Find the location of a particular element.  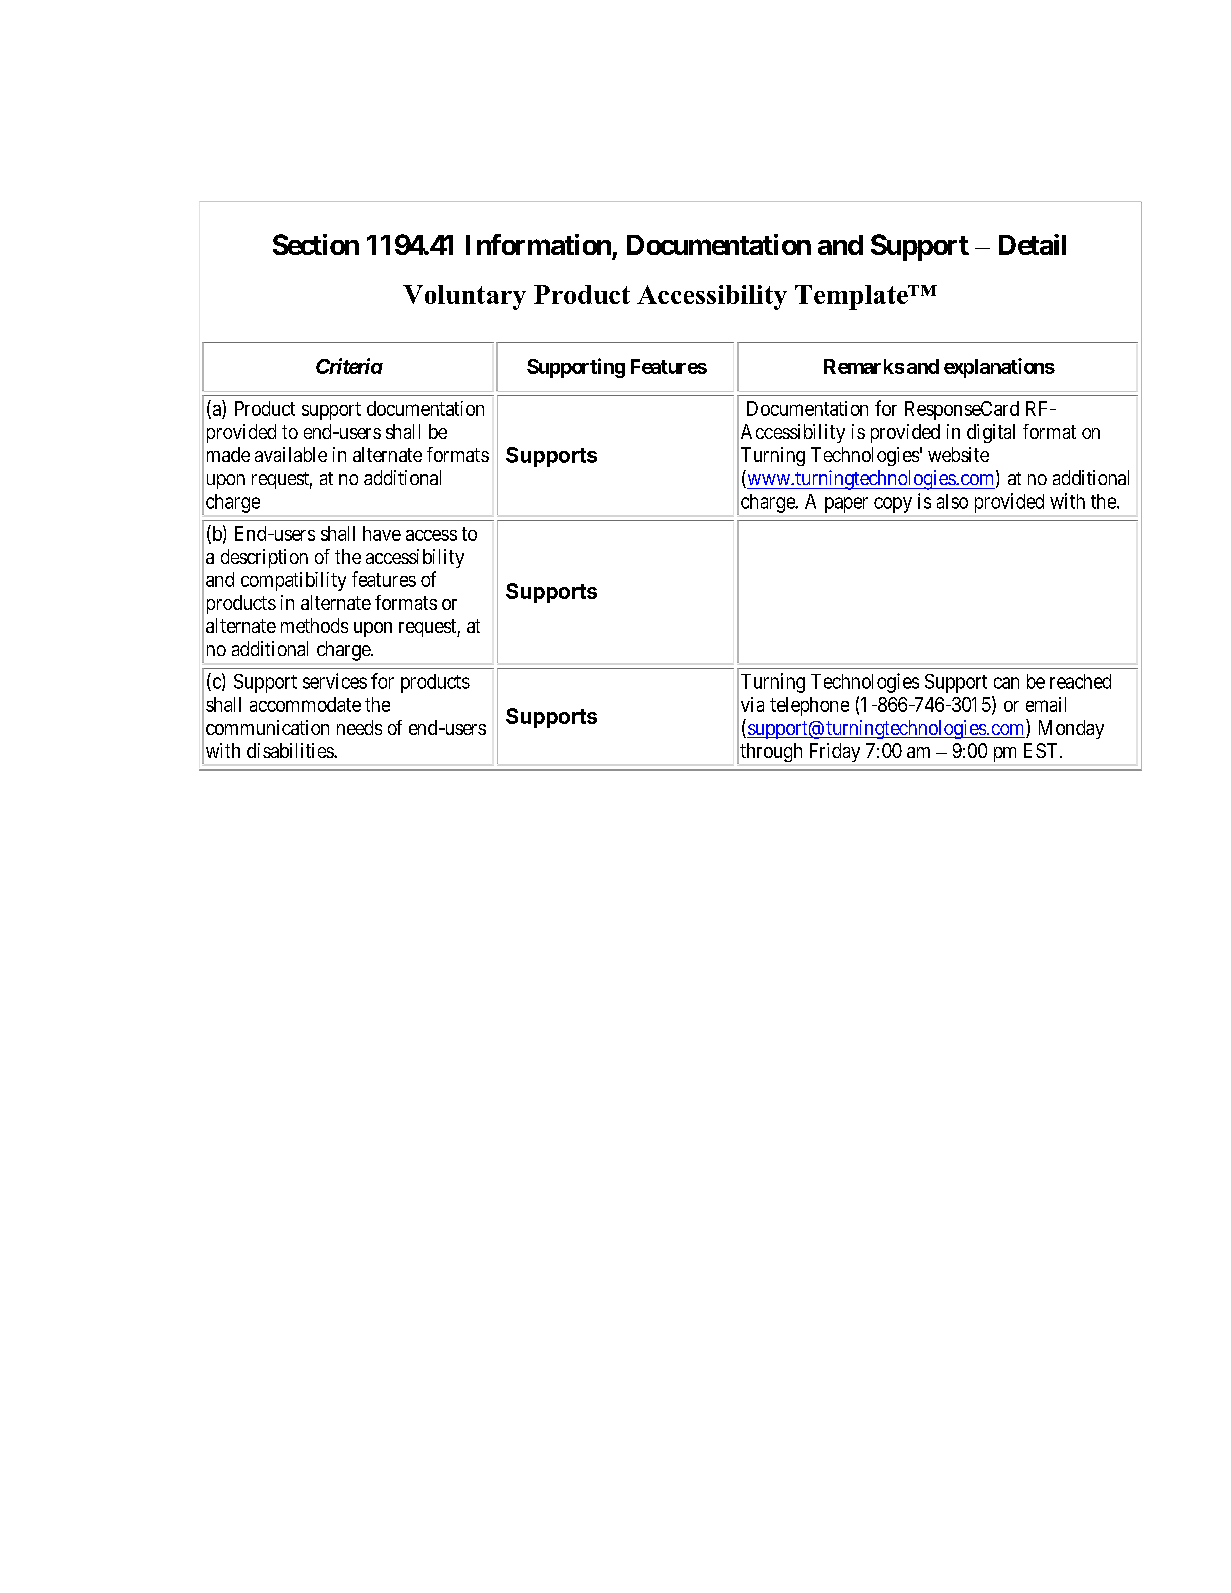

telephone is located at coordinates (809, 706).
